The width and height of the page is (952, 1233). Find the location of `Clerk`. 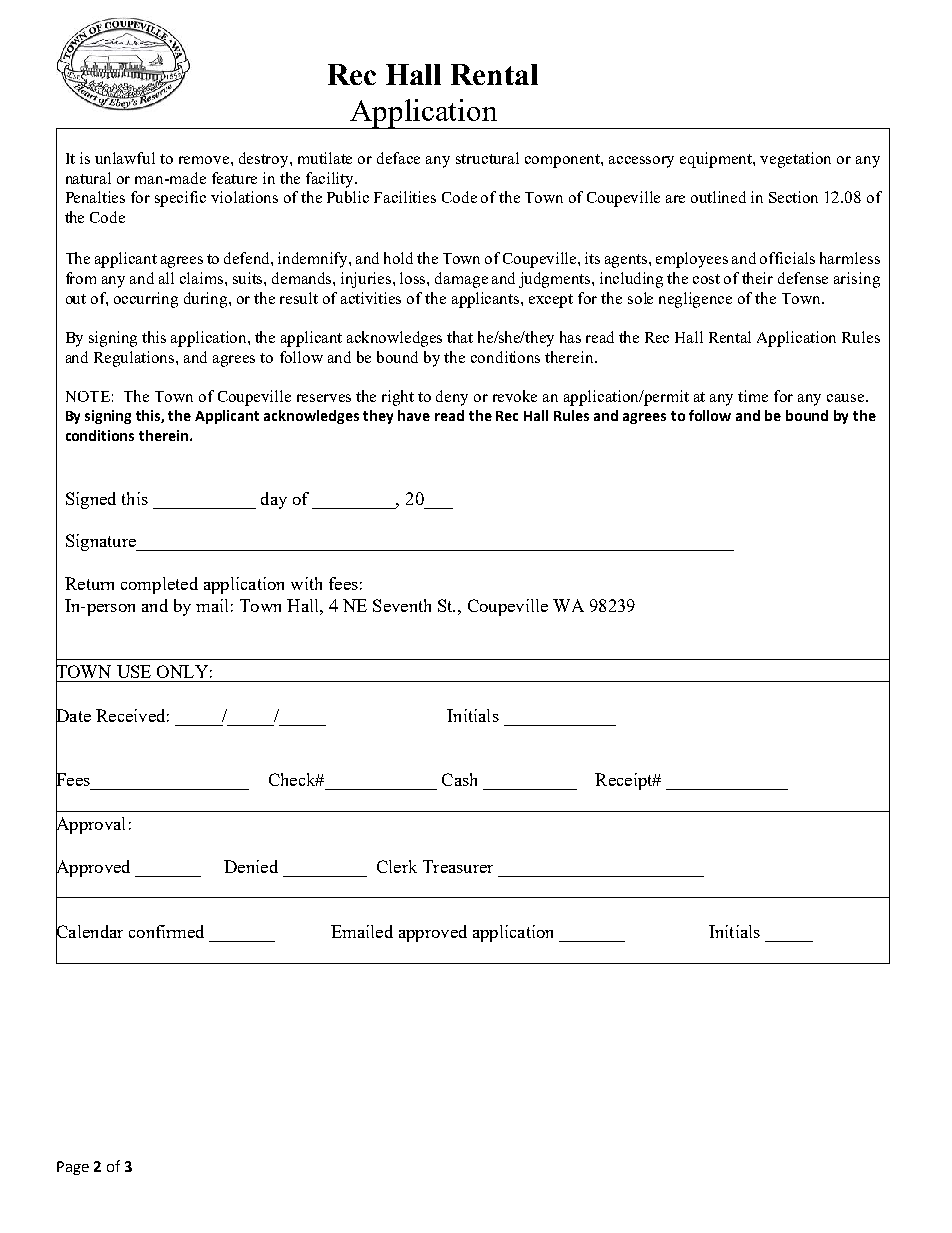

Clerk is located at coordinates (397, 866).
